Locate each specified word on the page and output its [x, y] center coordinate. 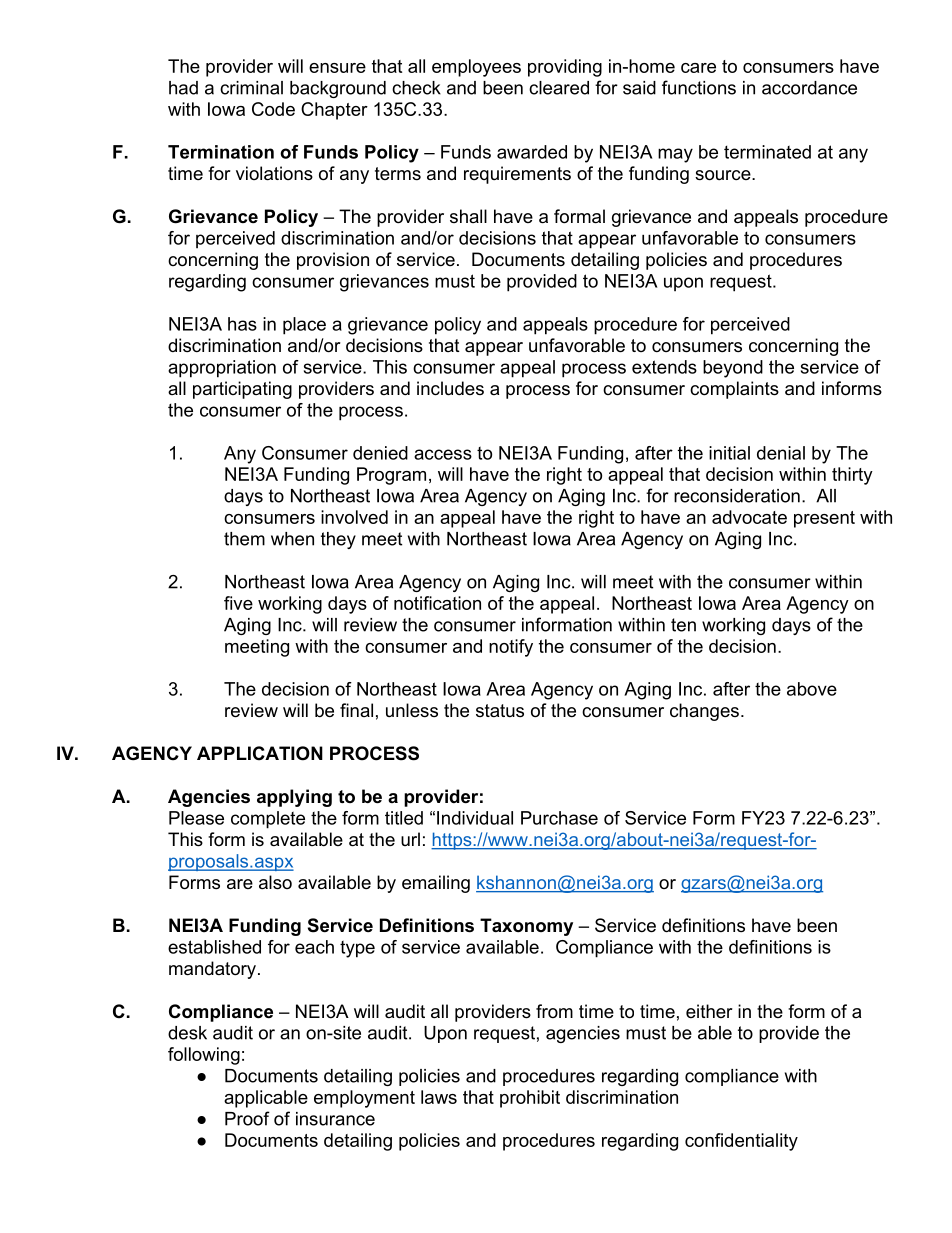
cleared [559, 88]
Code [273, 109]
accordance [809, 88]
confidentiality [741, 1142]
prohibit [530, 1099]
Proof [247, 1118]
